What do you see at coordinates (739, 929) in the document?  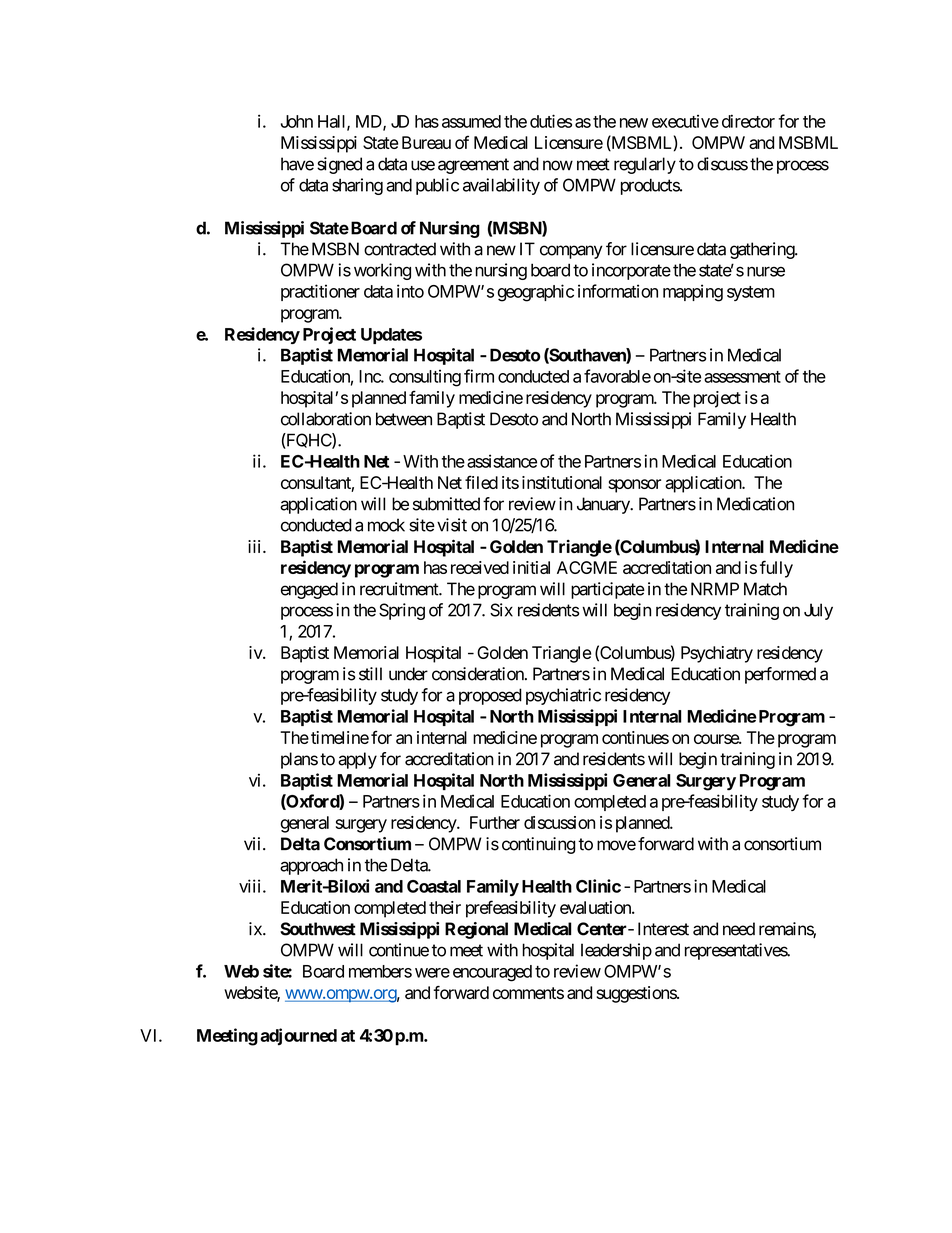 I see `need` at bounding box center [739, 929].
